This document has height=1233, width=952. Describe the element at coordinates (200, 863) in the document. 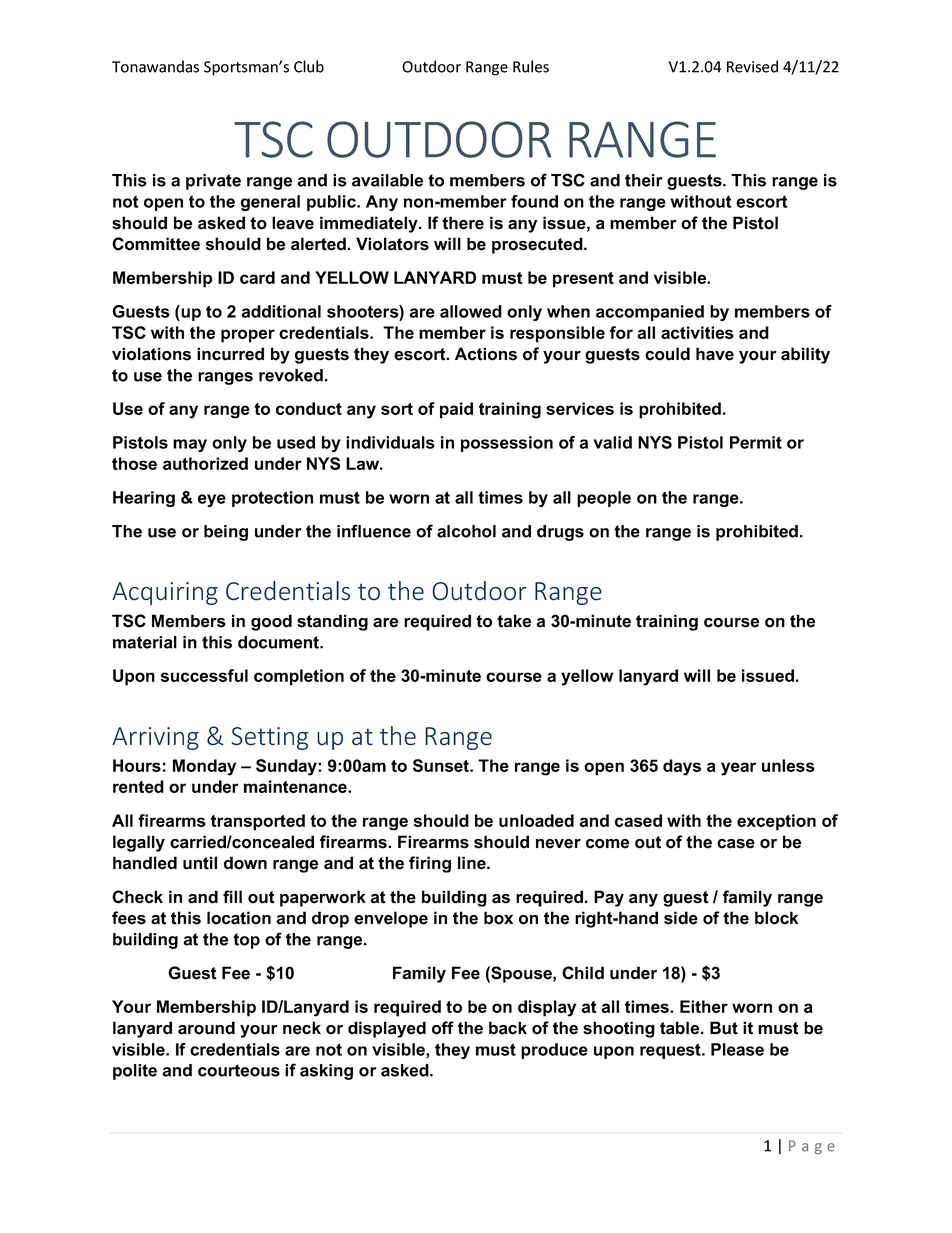

I see `until` at that location.
